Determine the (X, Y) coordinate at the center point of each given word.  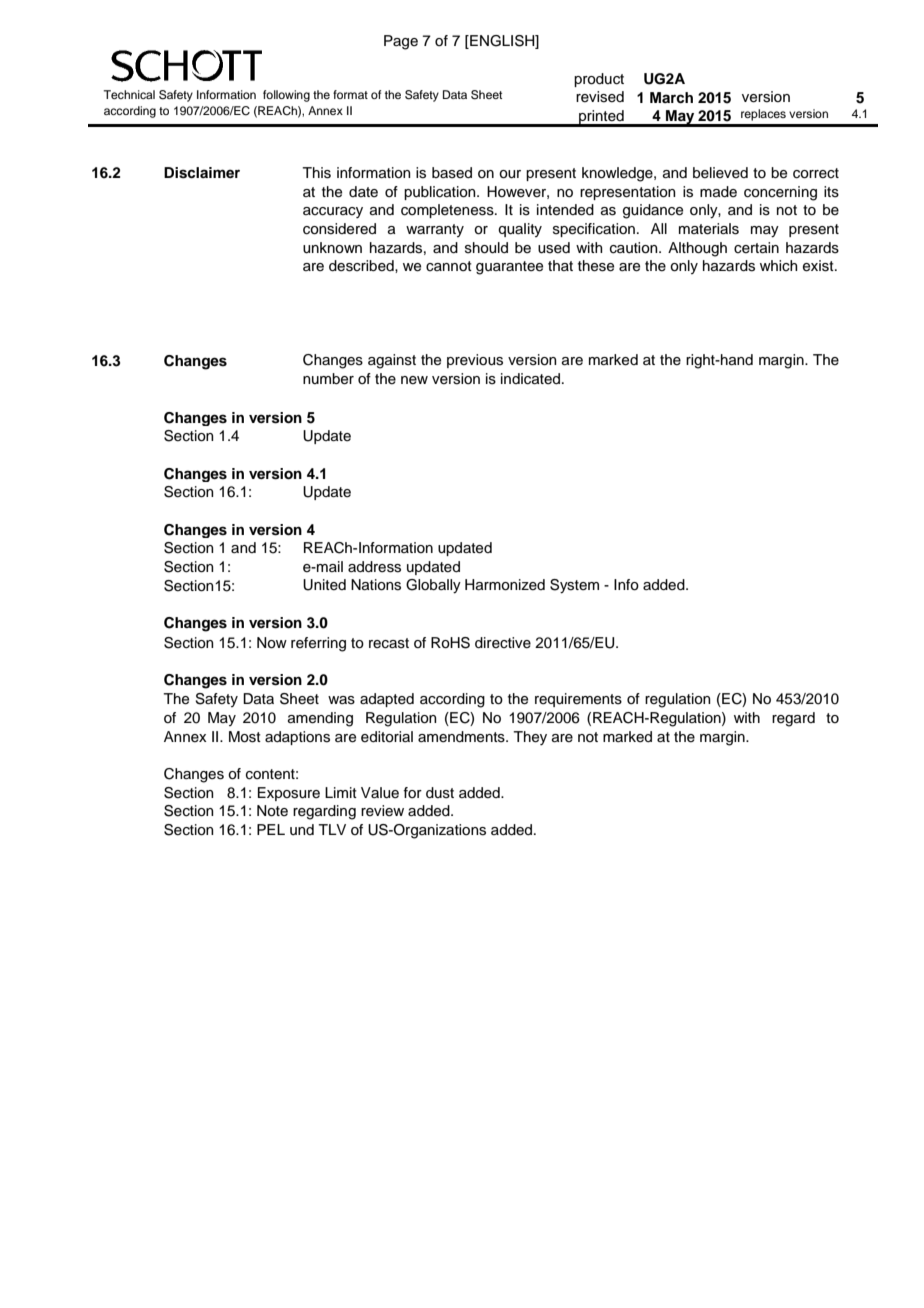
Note (272, 811)
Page (401, 42)
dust (440, 793)
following (286, 96)
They (530, 738)
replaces (763, 115)
